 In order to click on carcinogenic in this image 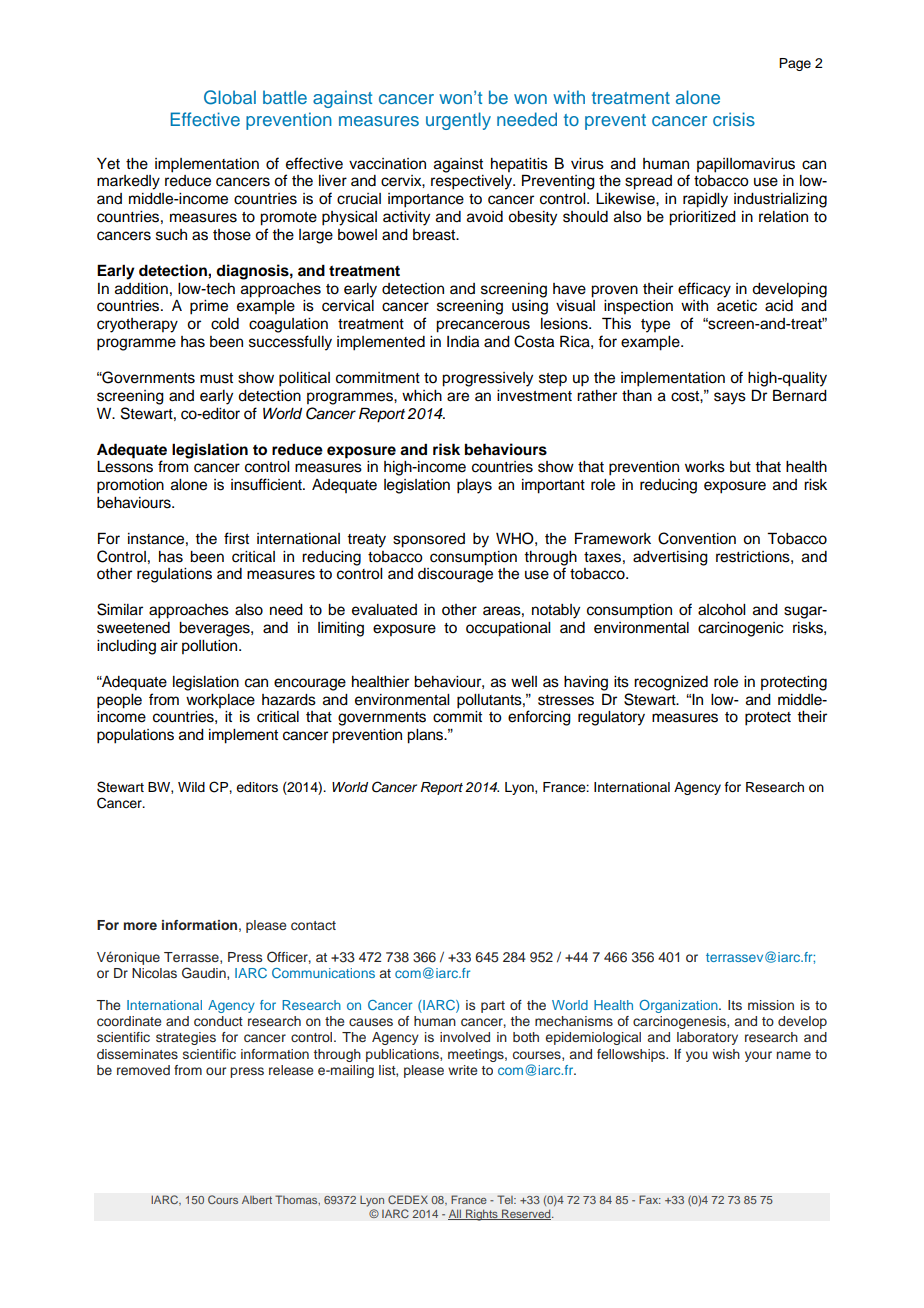, I will do `click(741, 629)`.
